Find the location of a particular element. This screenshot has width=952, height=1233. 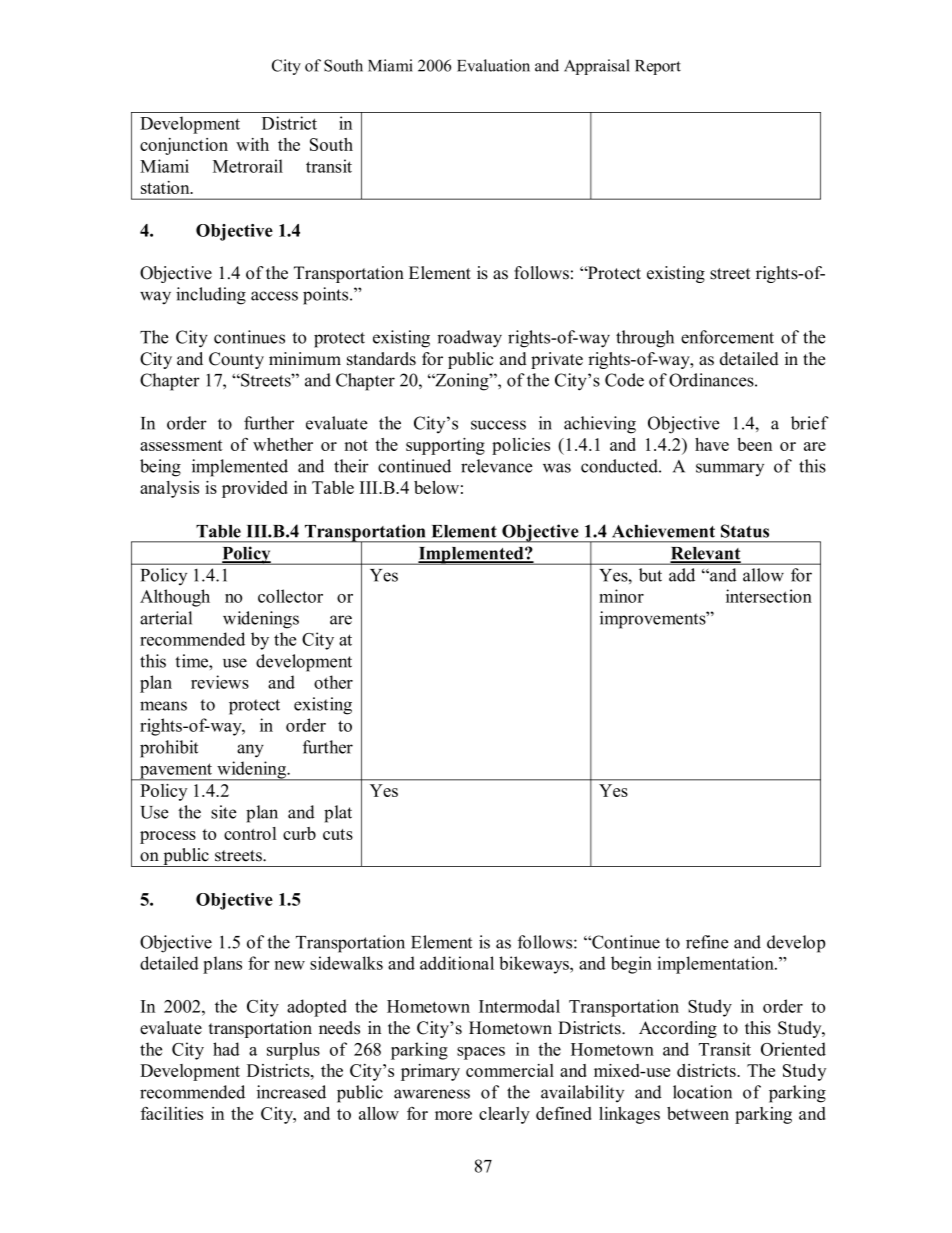

County is located at coordinates (236, 360).
